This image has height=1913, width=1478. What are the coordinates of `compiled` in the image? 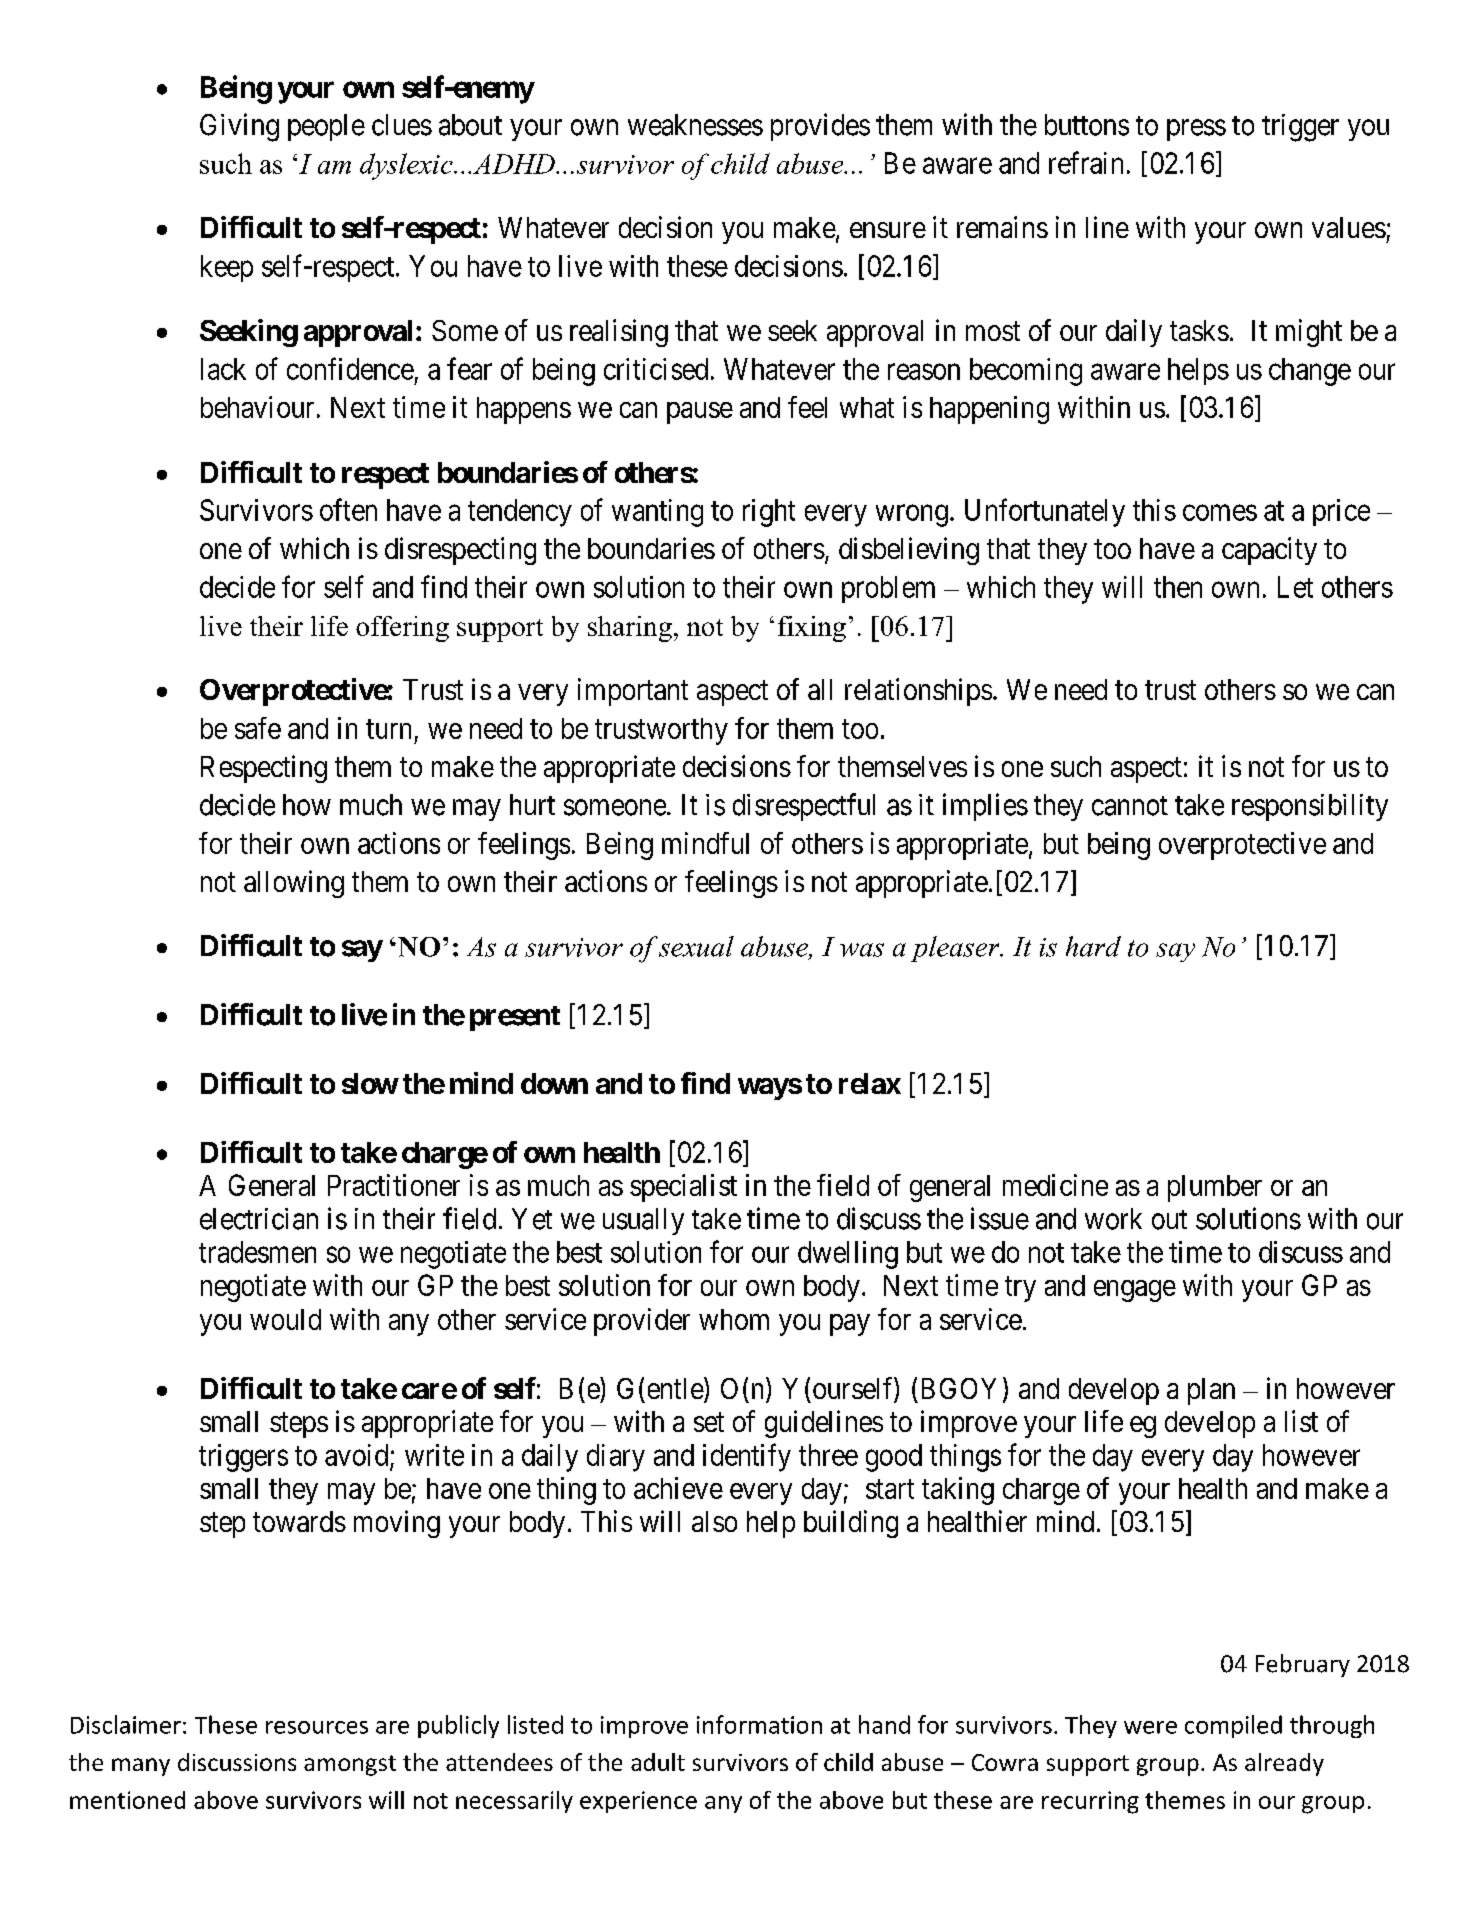 It's located at (1233, 1726).
